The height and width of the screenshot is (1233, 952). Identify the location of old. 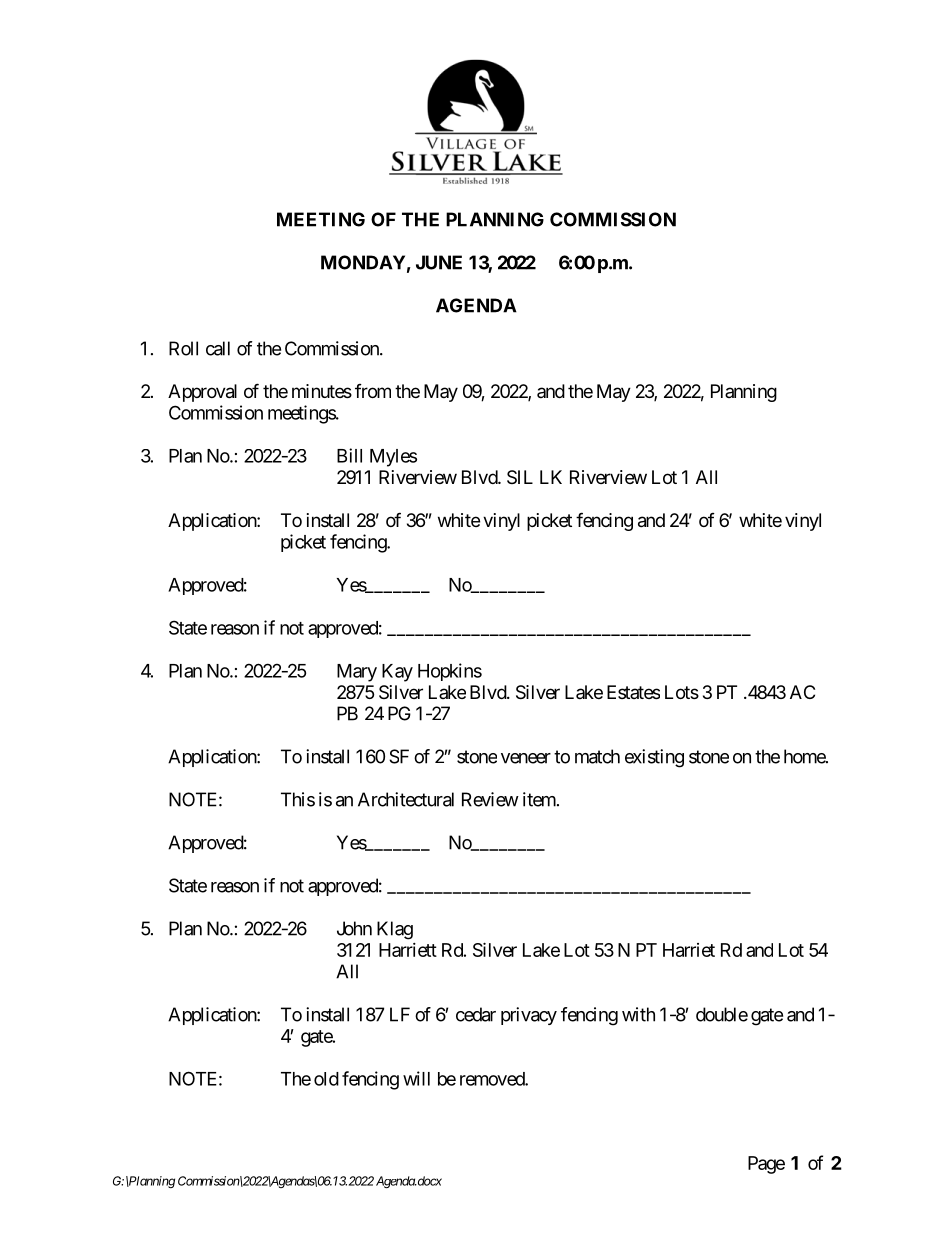
(326, 1079).
